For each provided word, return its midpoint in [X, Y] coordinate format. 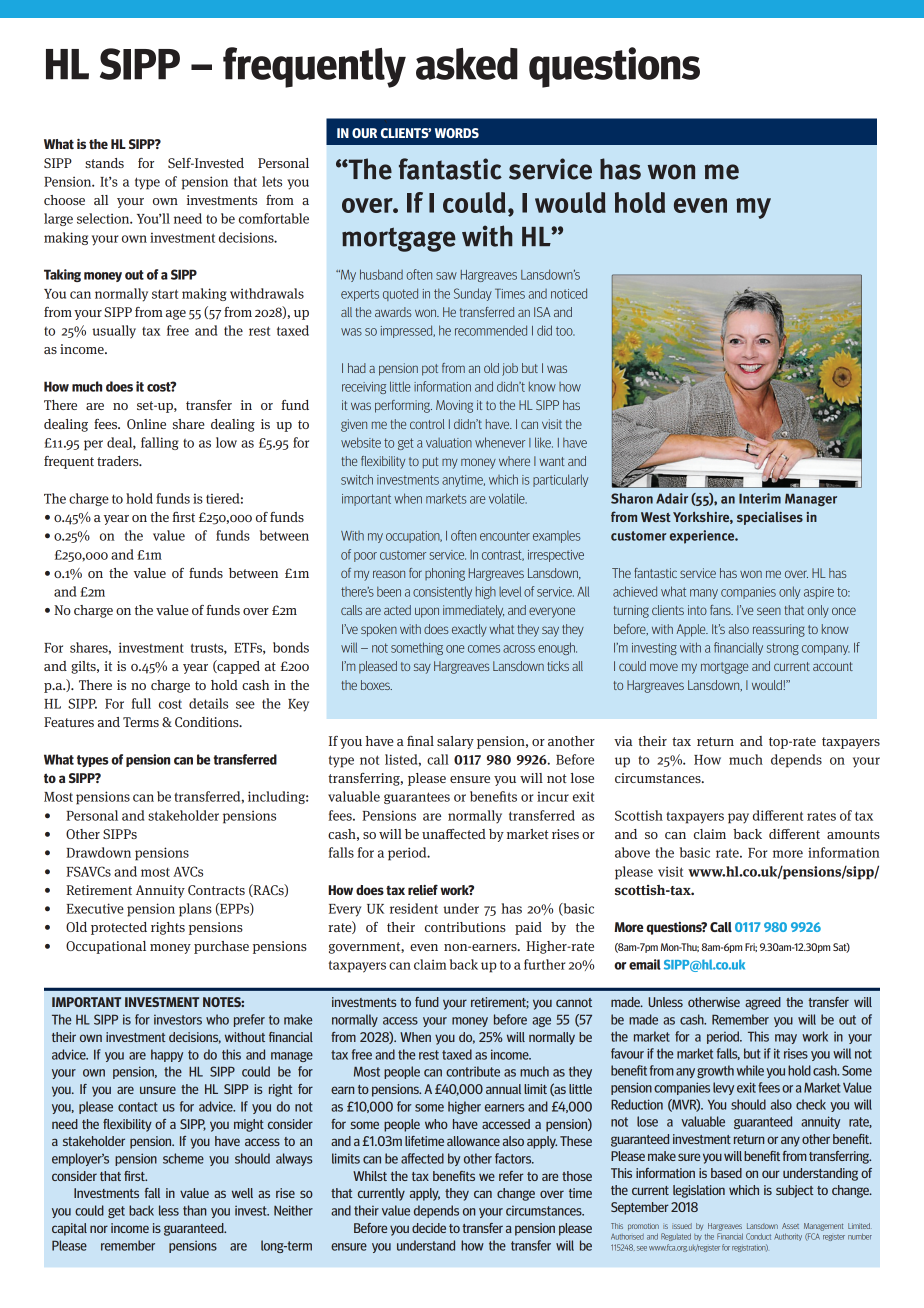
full [141, 703]
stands [104, 163]
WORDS [457, 133]
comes [484, 649]
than [194, 1210]
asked [467, 64]
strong [783, 649]
